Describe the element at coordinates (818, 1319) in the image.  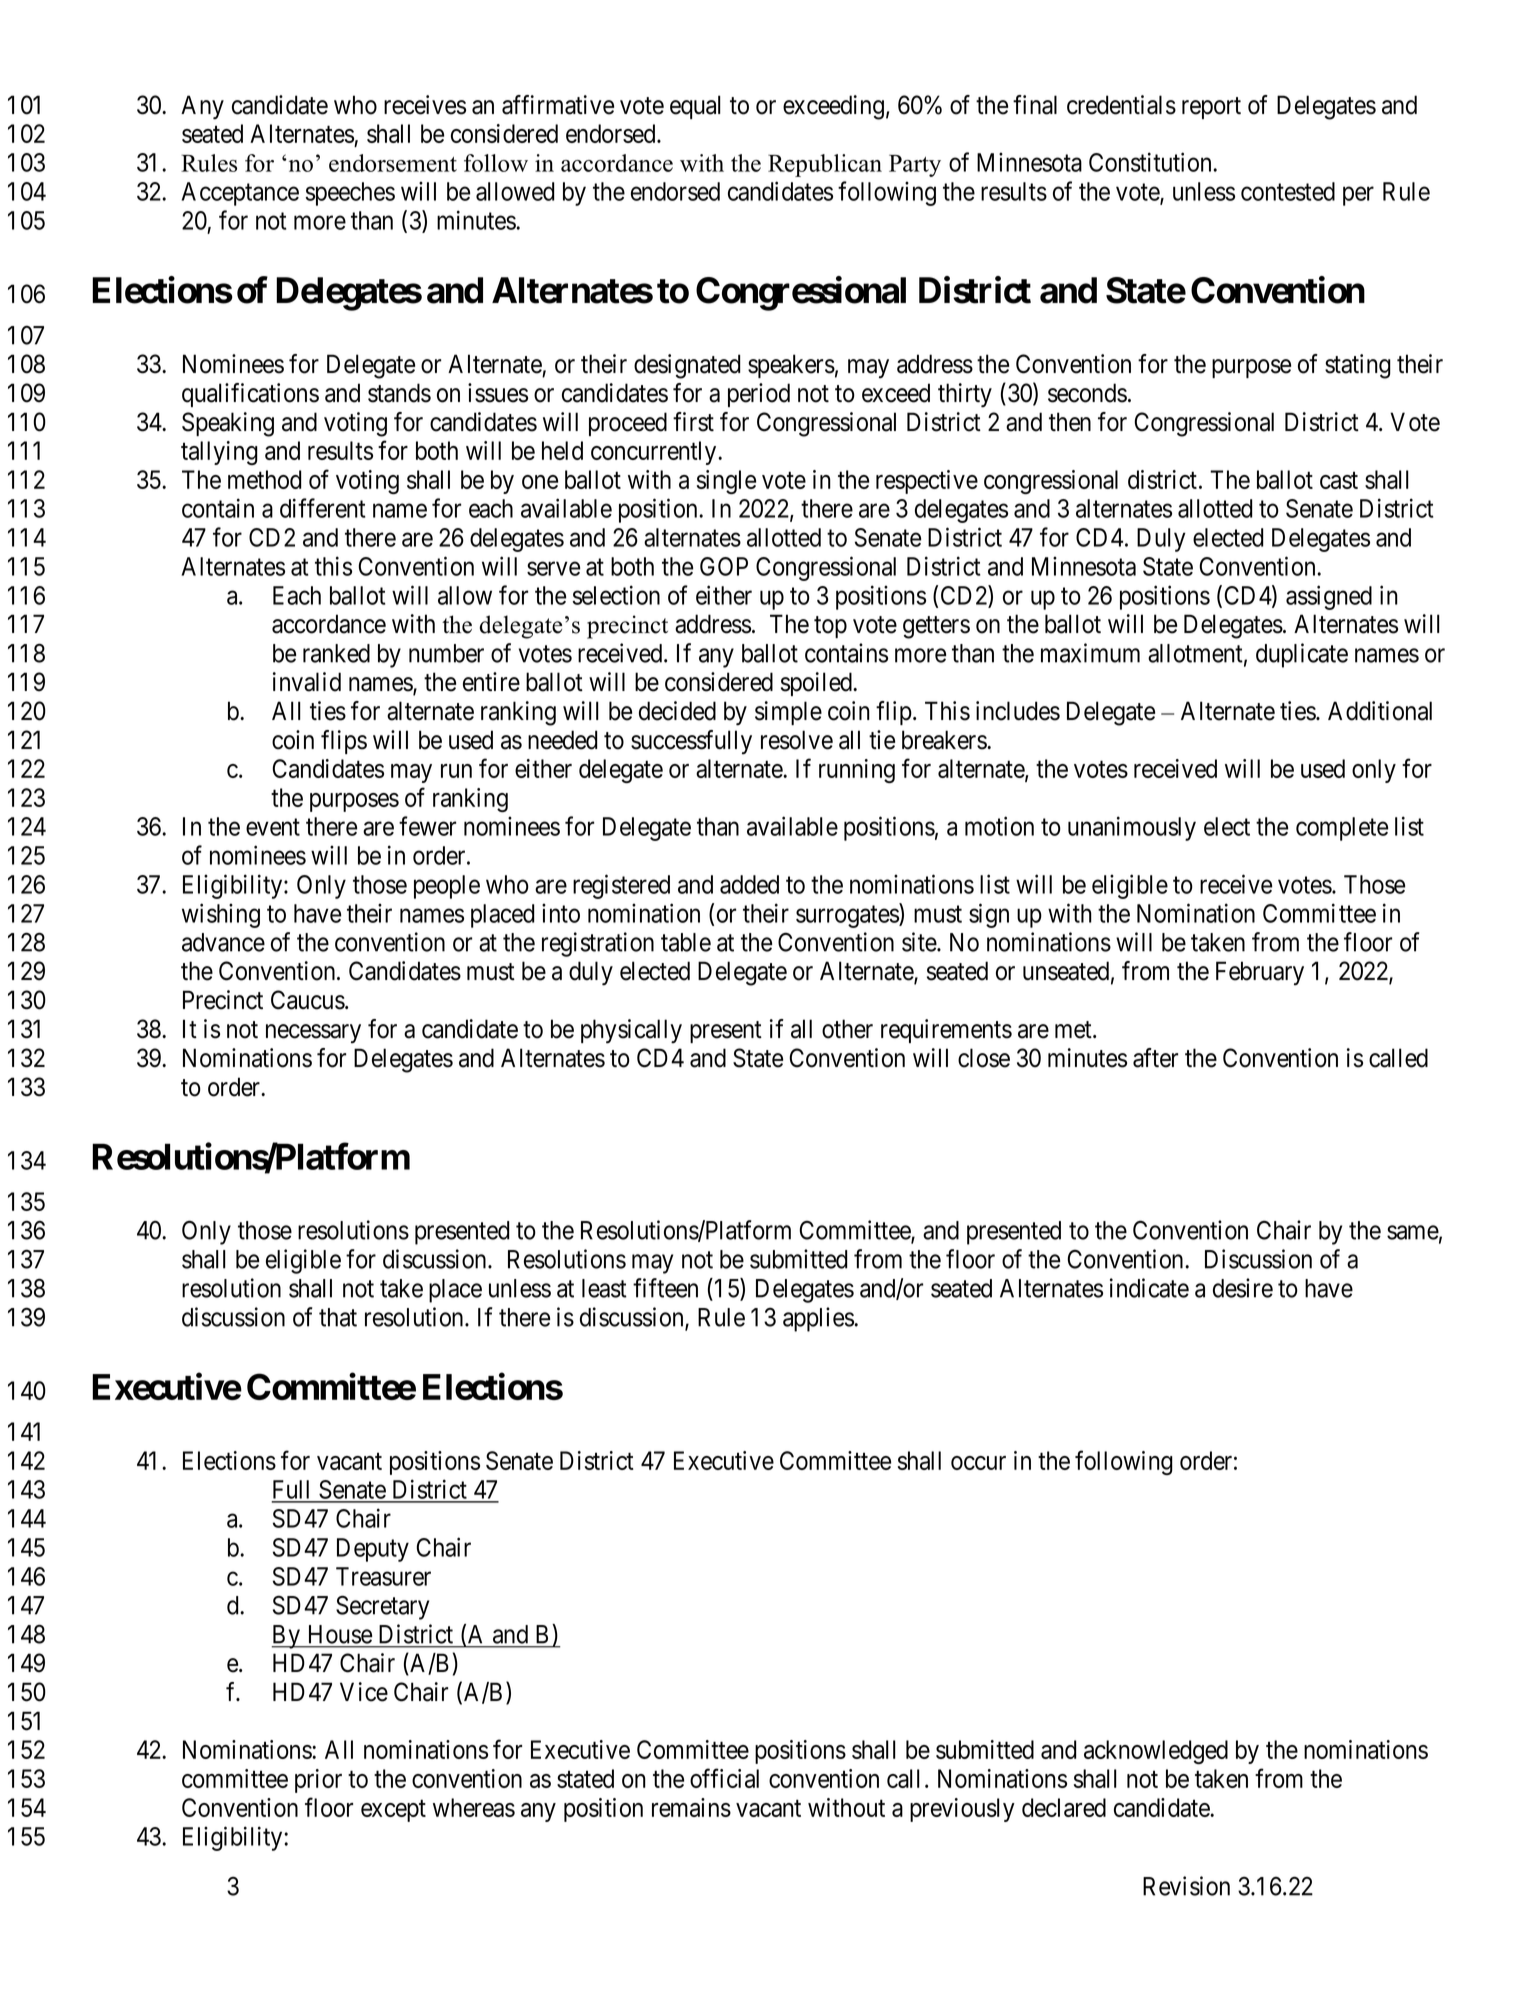
I see `applies` at that location.
